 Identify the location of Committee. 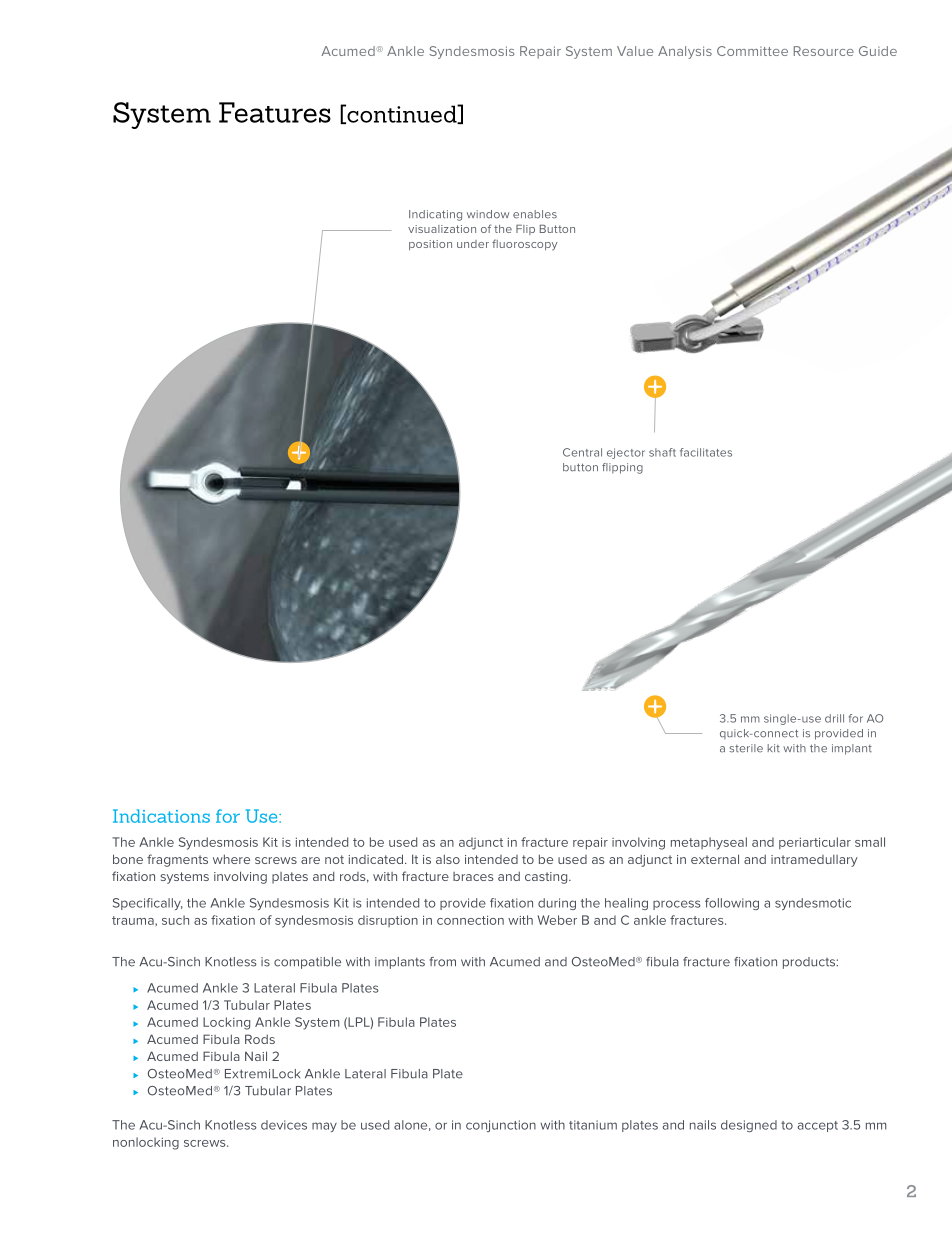
(752, 51).
